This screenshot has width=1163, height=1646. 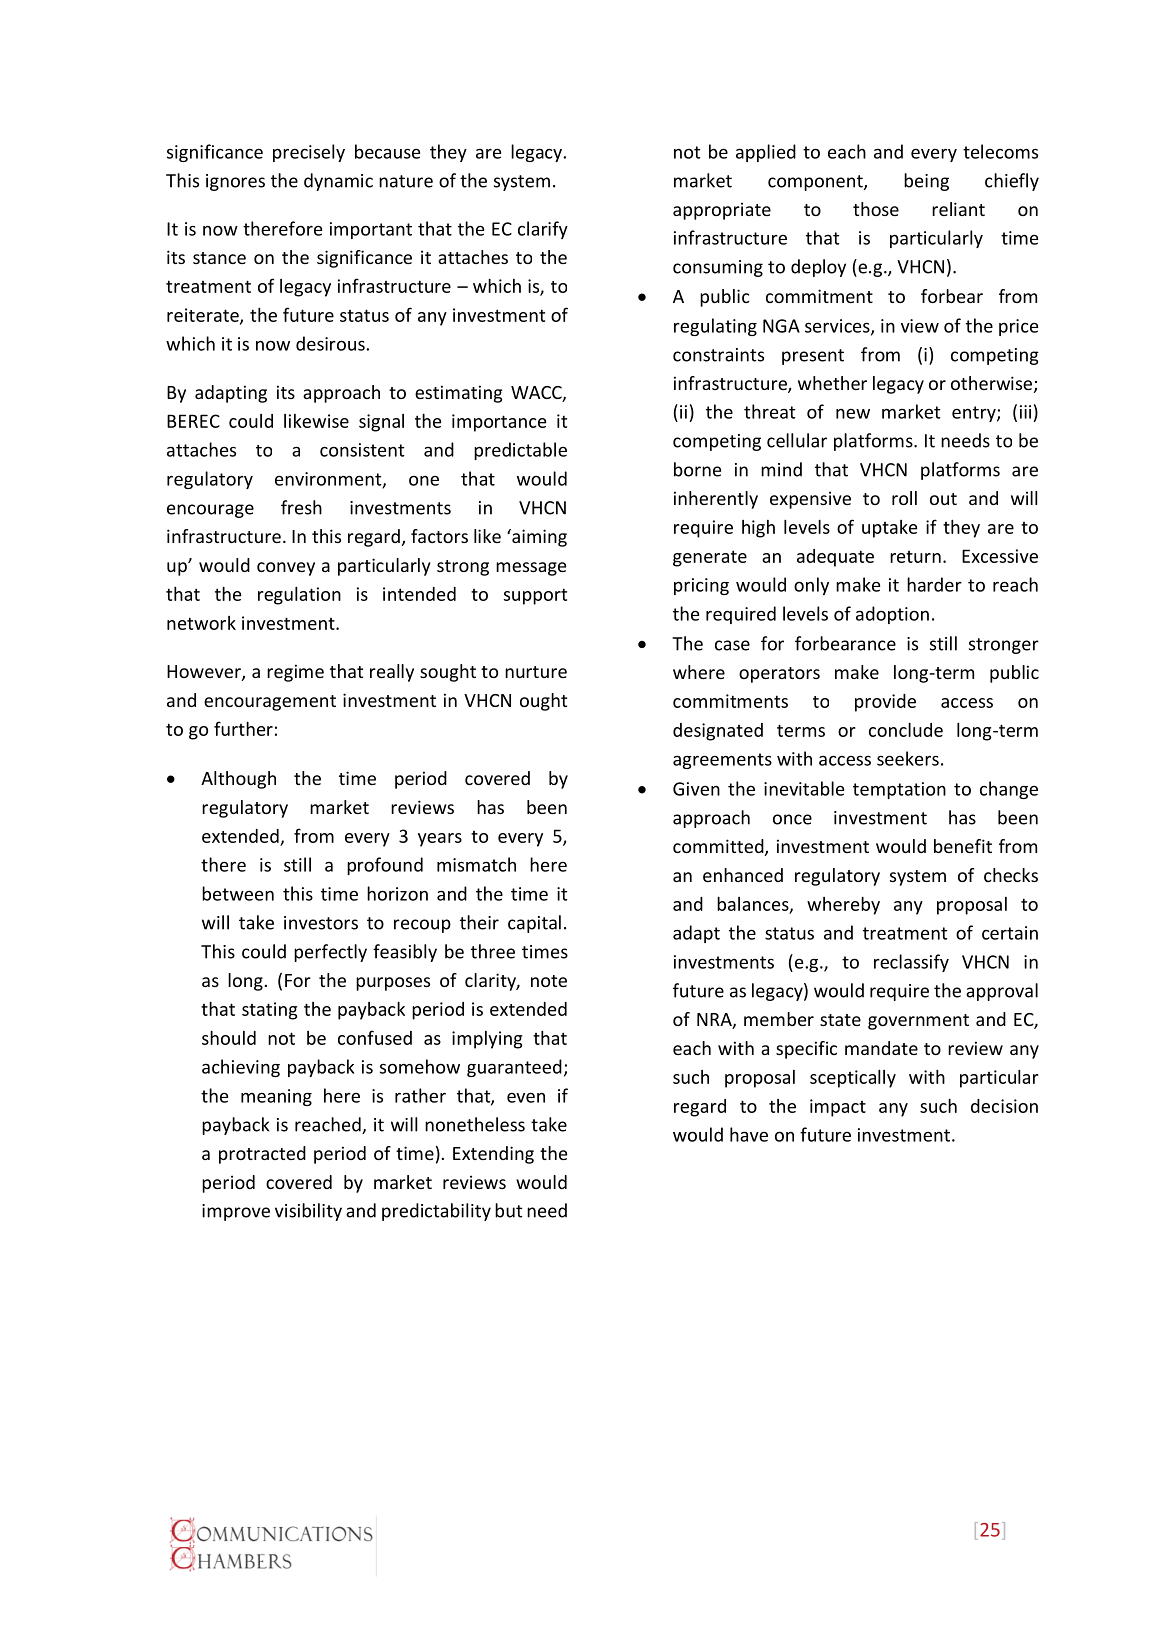 What do you see at coordinates (508, 1210) in the screenshot?
I see `but` at bounding box center [508, 1210].
